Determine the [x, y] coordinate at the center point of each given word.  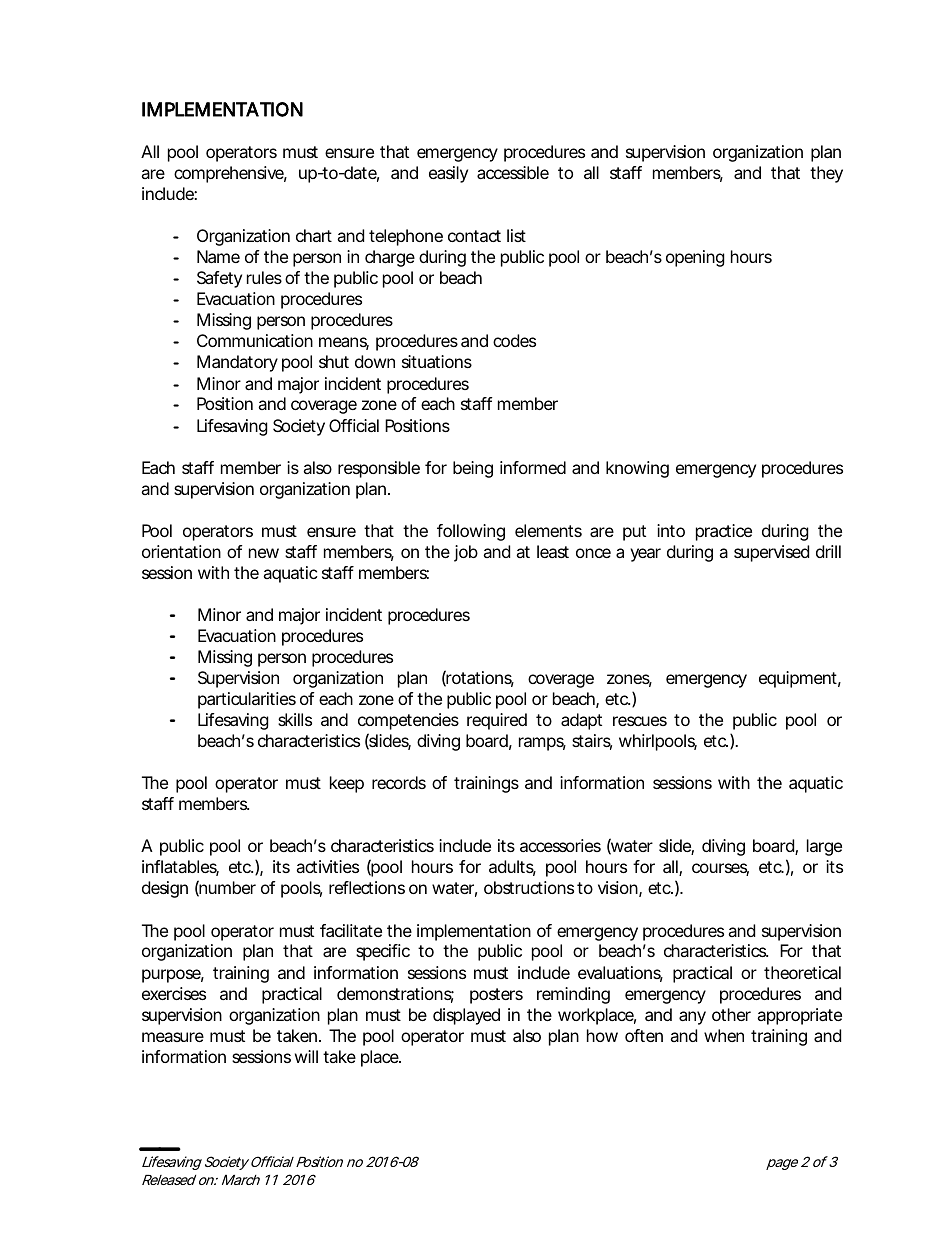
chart [314, 235]
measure [173, 1037]
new [264, 553]
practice [724, 532]
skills [295, 719]
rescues [640, 721]
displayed [466, 1016]
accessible [513, 172]
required [497, 721]
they [826, 174]
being [473, 469]
